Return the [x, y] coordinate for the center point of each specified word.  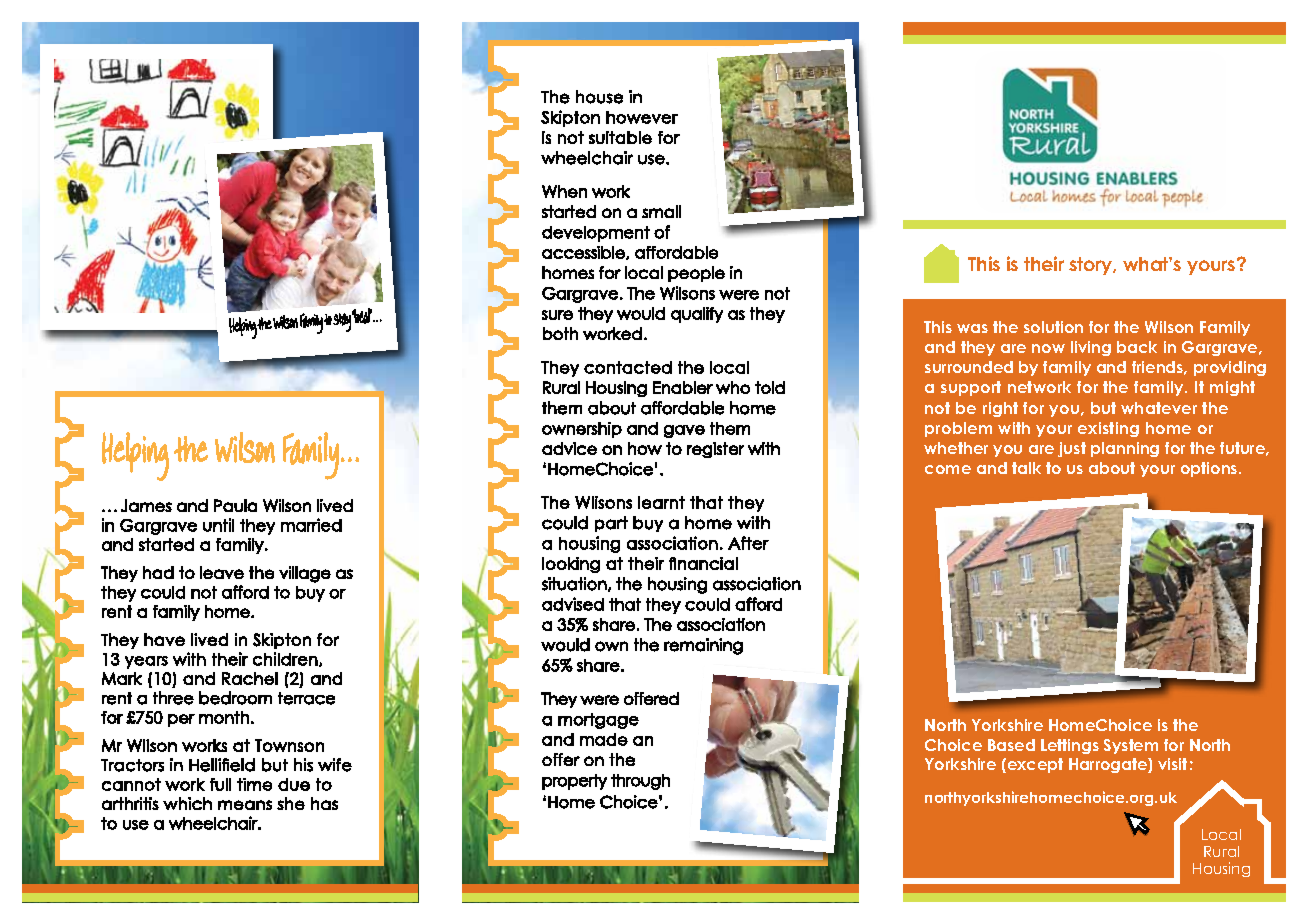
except [1035, 765]
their [1044, 263]
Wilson [1169, 327]
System [1131, 746]
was [972, 328]
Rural [1221, 851]
